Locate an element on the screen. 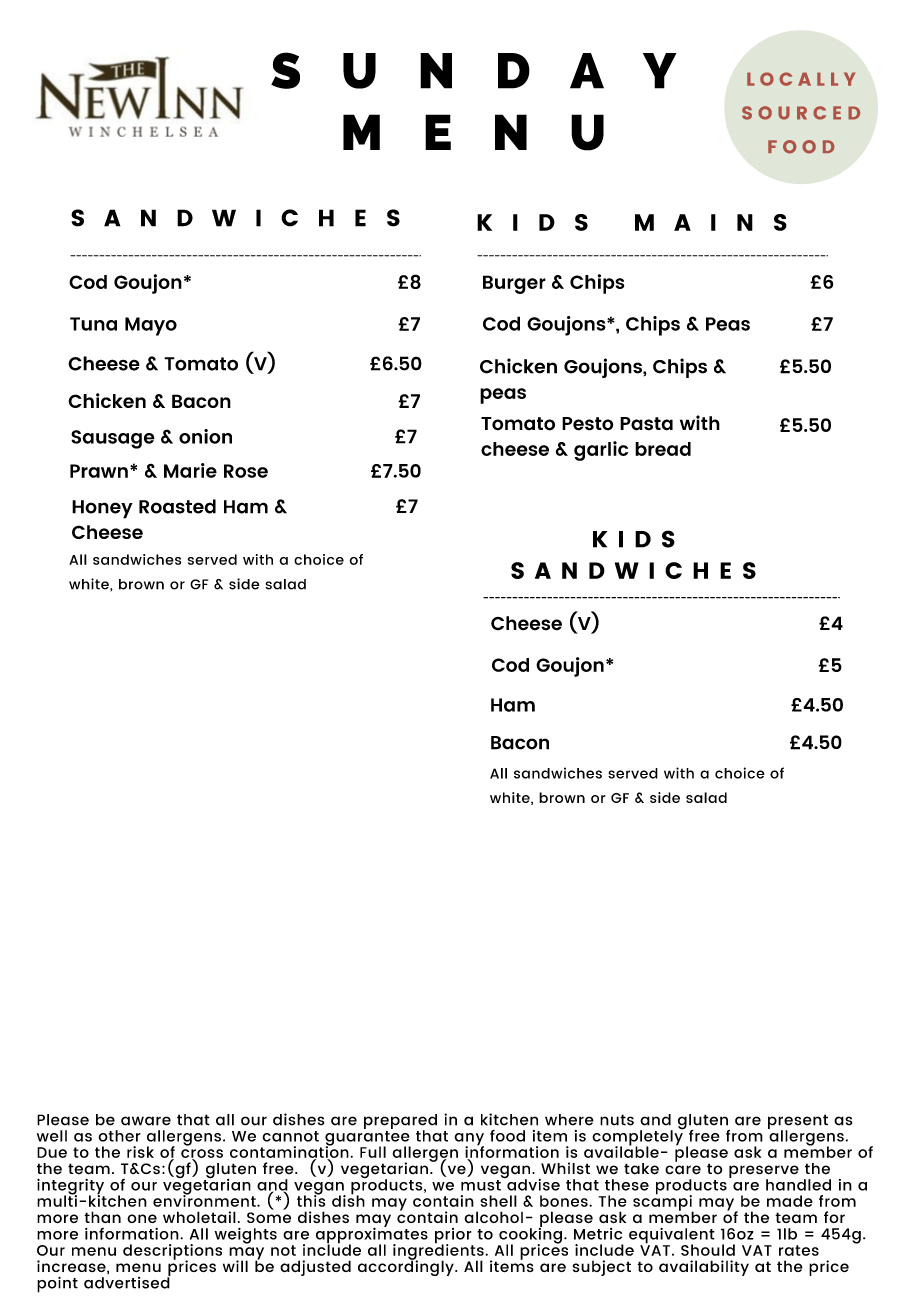 This screenshot has height=1308, width=924. Roasted is located at coordinates (177, 506).
